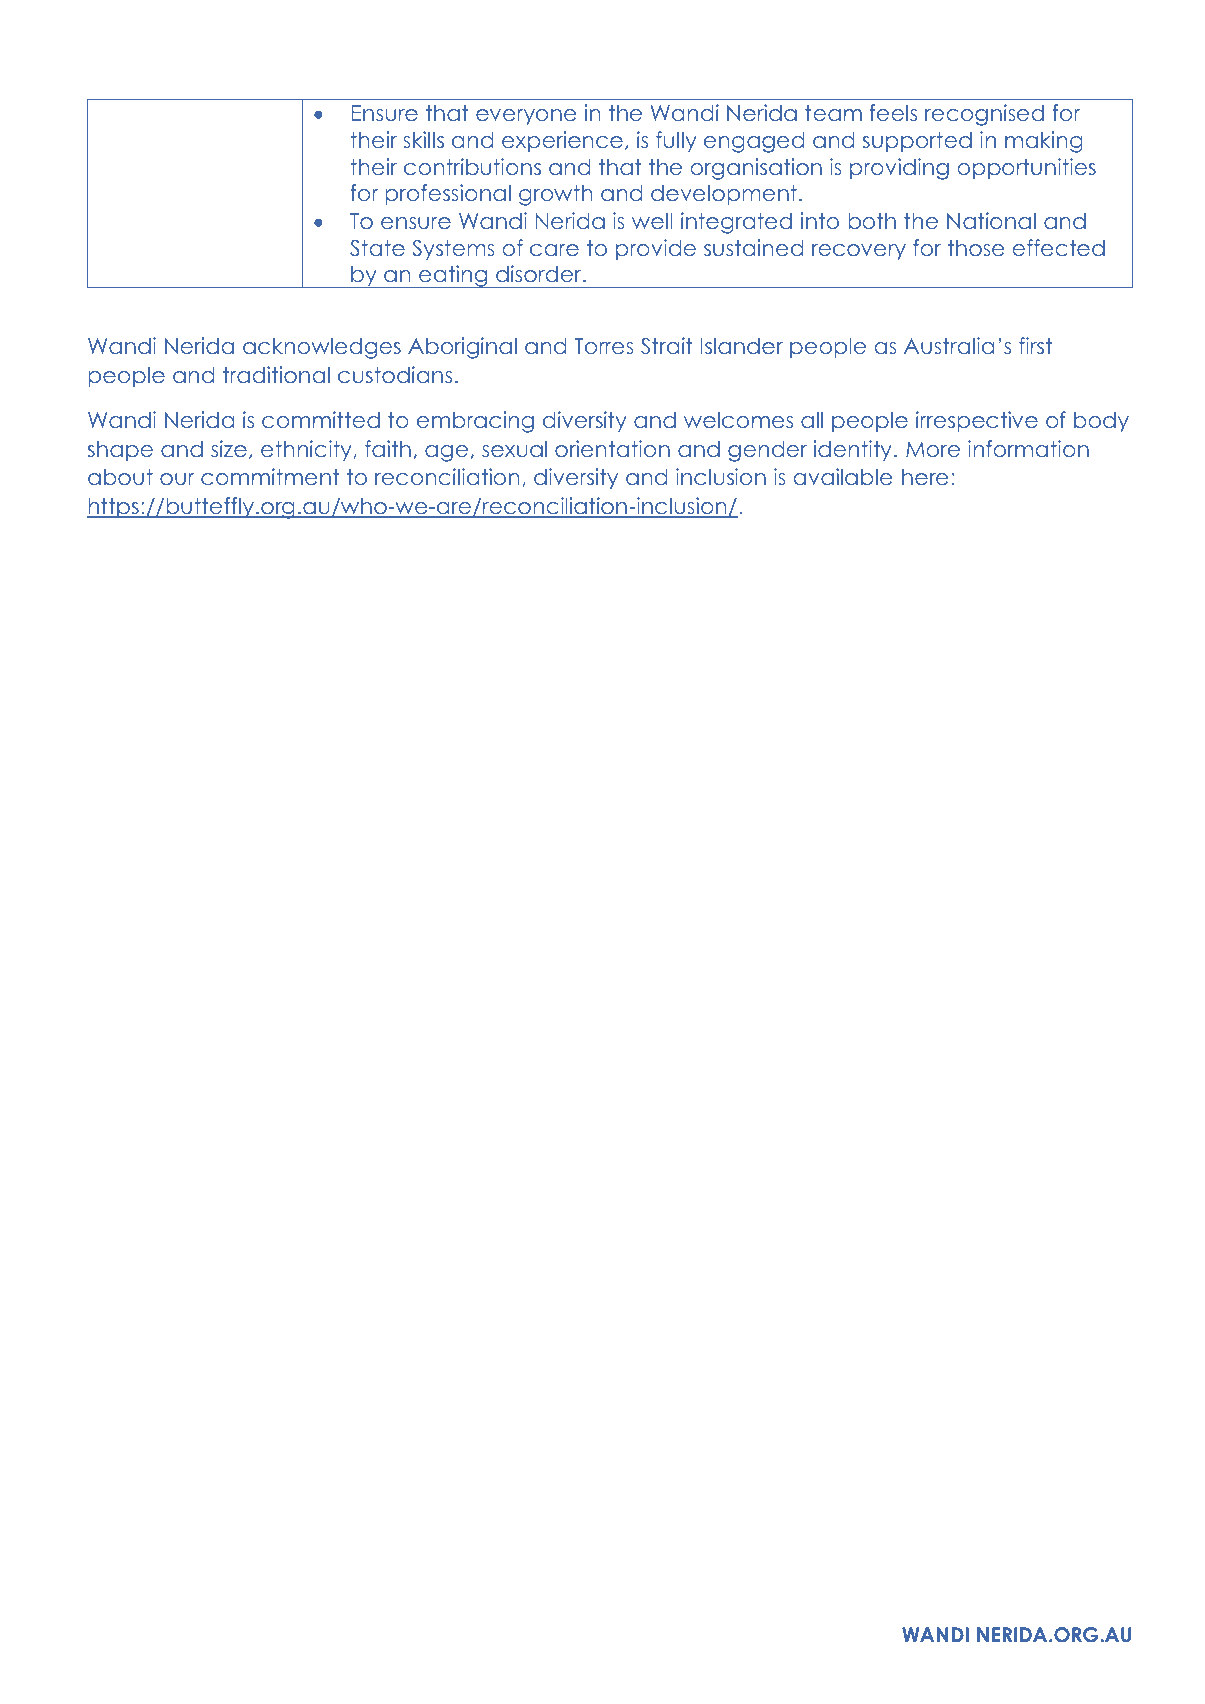  What do you see at coordinates (377, 248) in the document?
I see `State` at bounding box center [377, 248].
